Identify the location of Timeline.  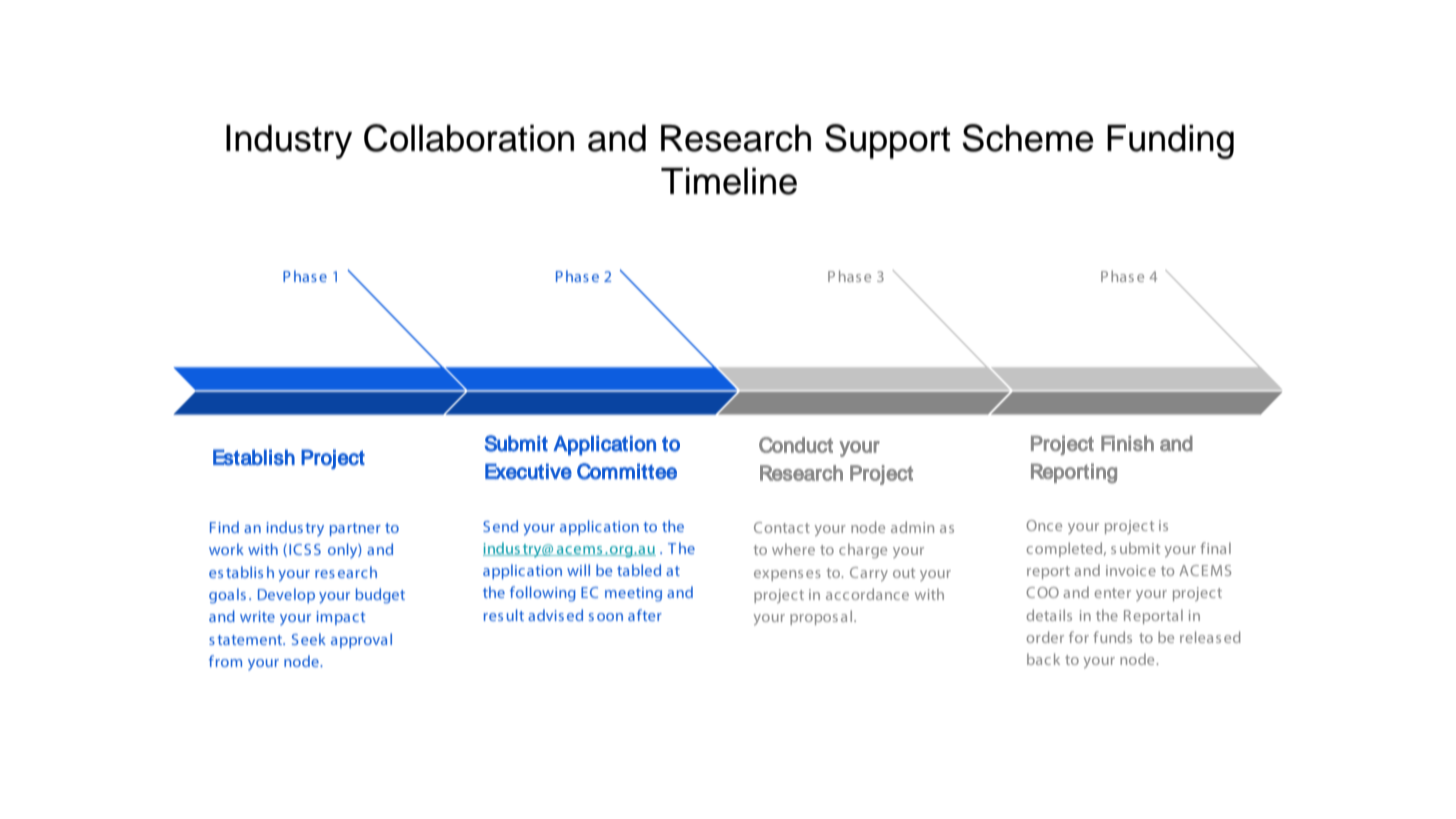
(729, 181).
